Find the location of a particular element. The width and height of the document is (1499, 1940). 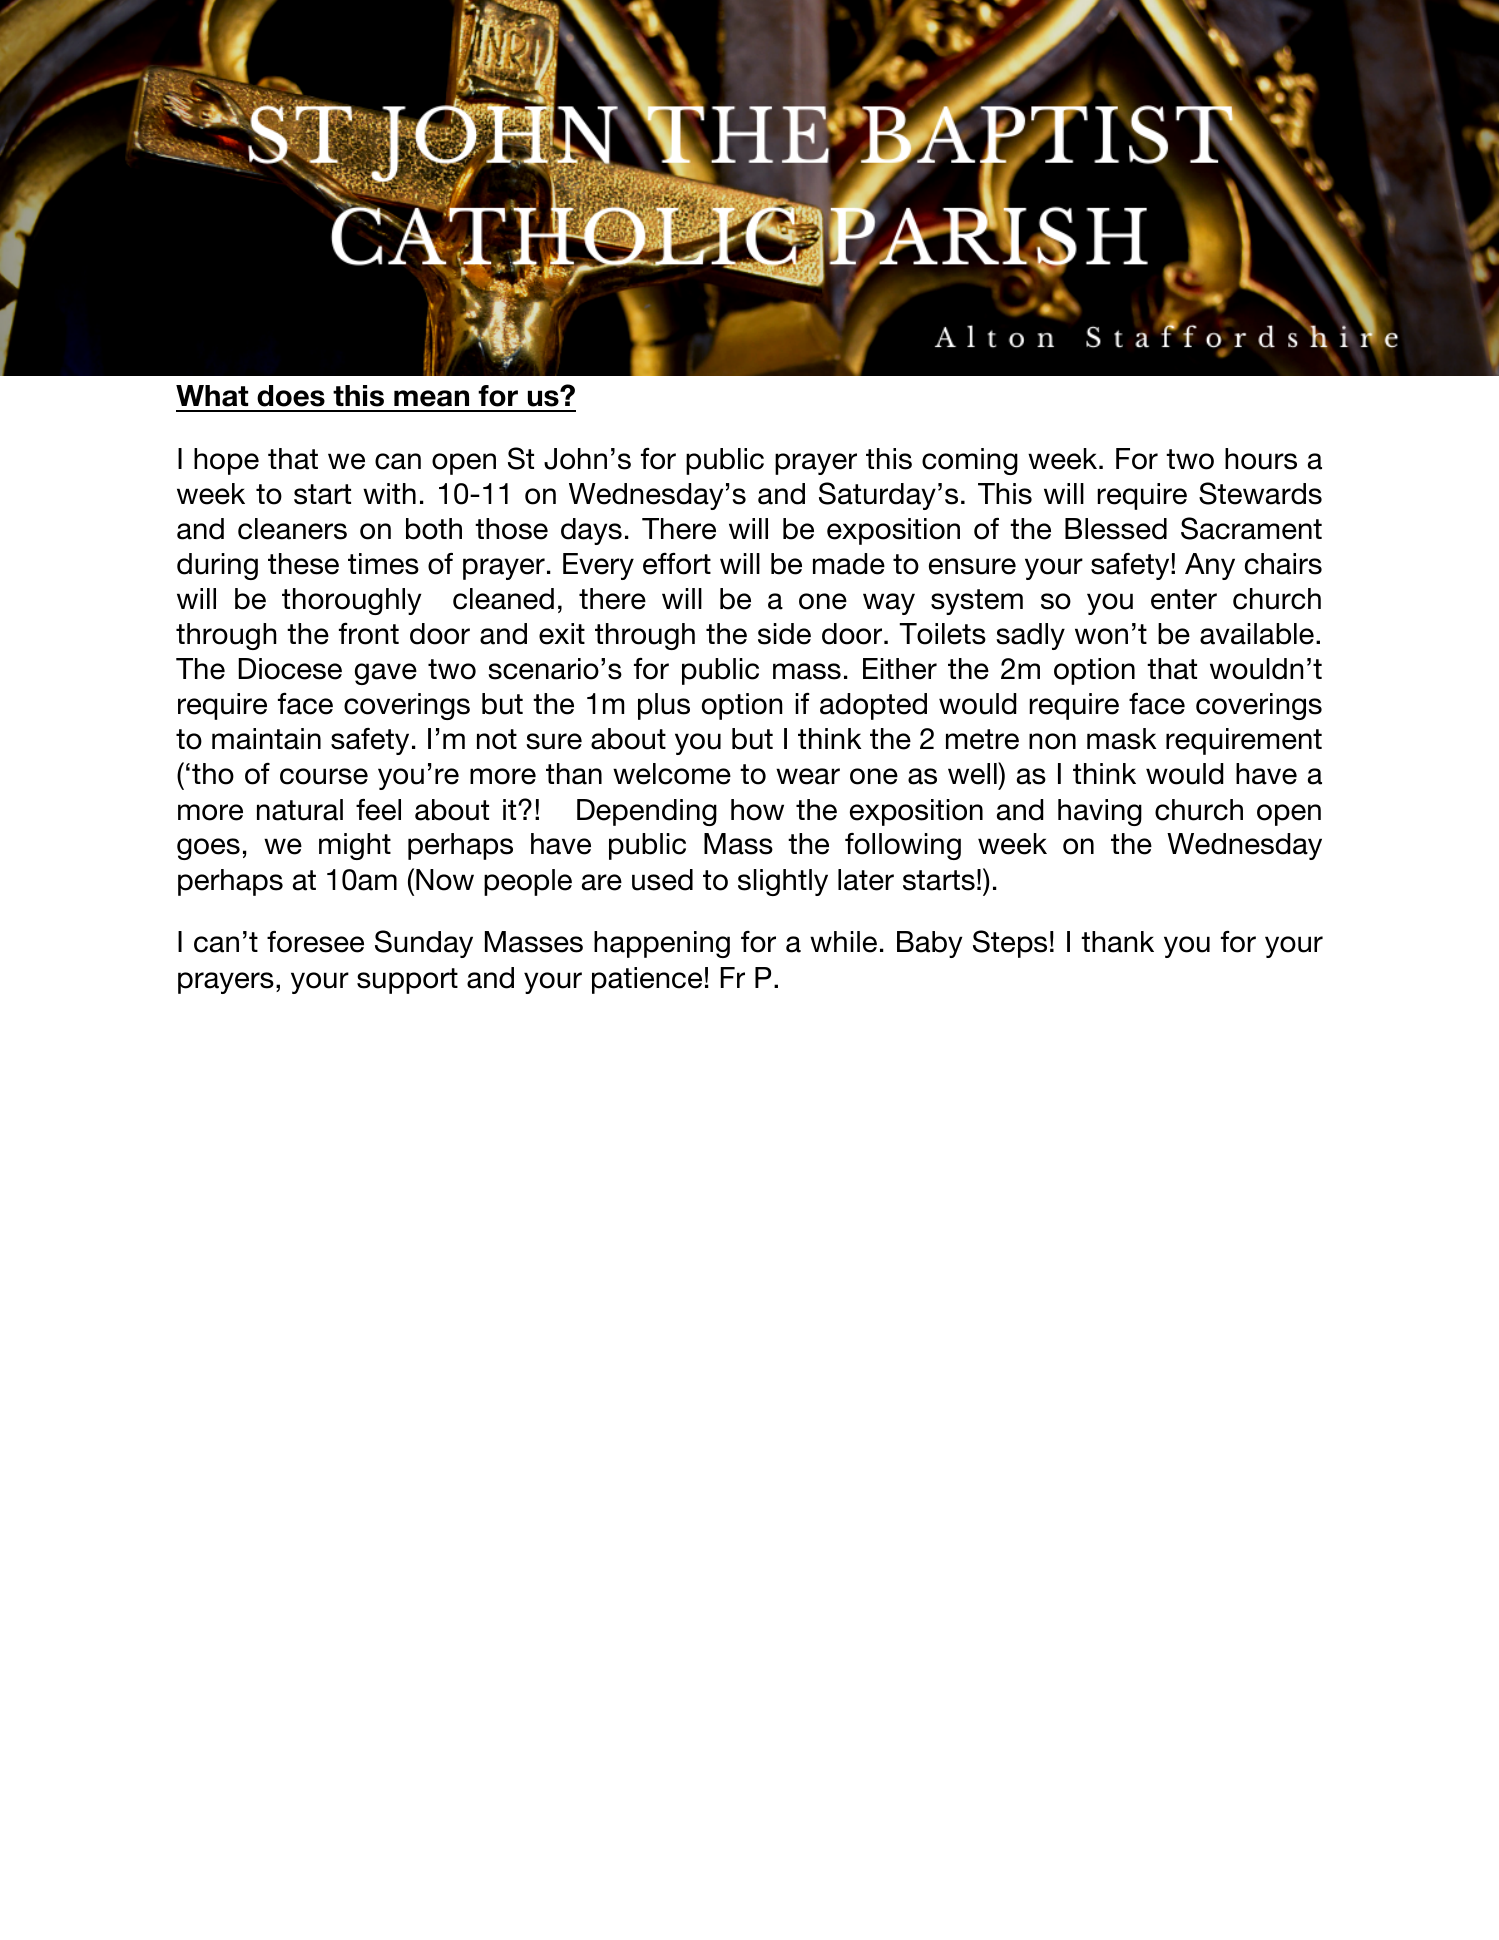

plus is located at coordinates (664, 706).
